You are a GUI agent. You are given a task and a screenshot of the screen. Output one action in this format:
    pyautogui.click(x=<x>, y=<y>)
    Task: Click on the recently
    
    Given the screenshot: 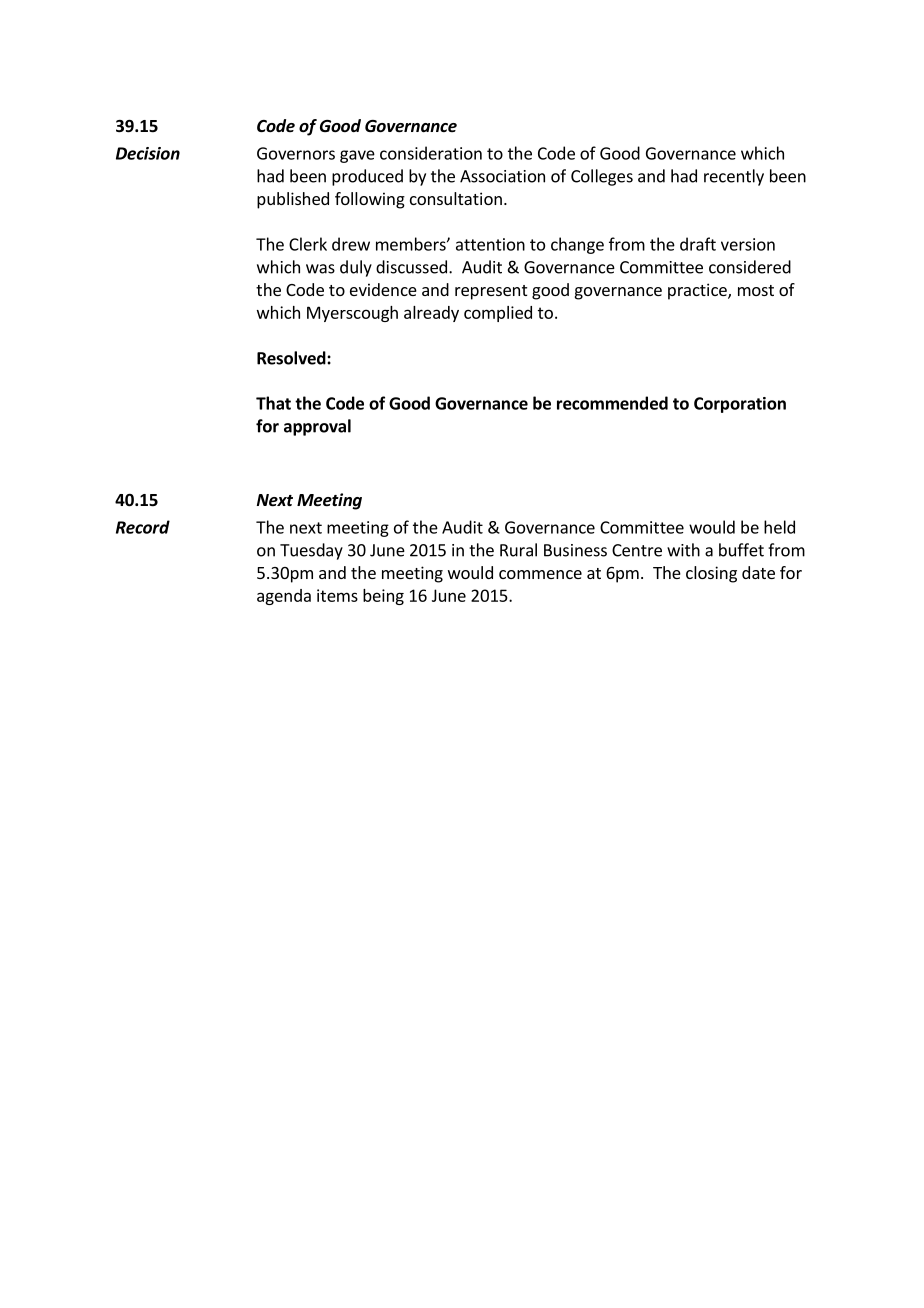 What is the action you would take?
    pyautogui.click(x=734, y=177)
